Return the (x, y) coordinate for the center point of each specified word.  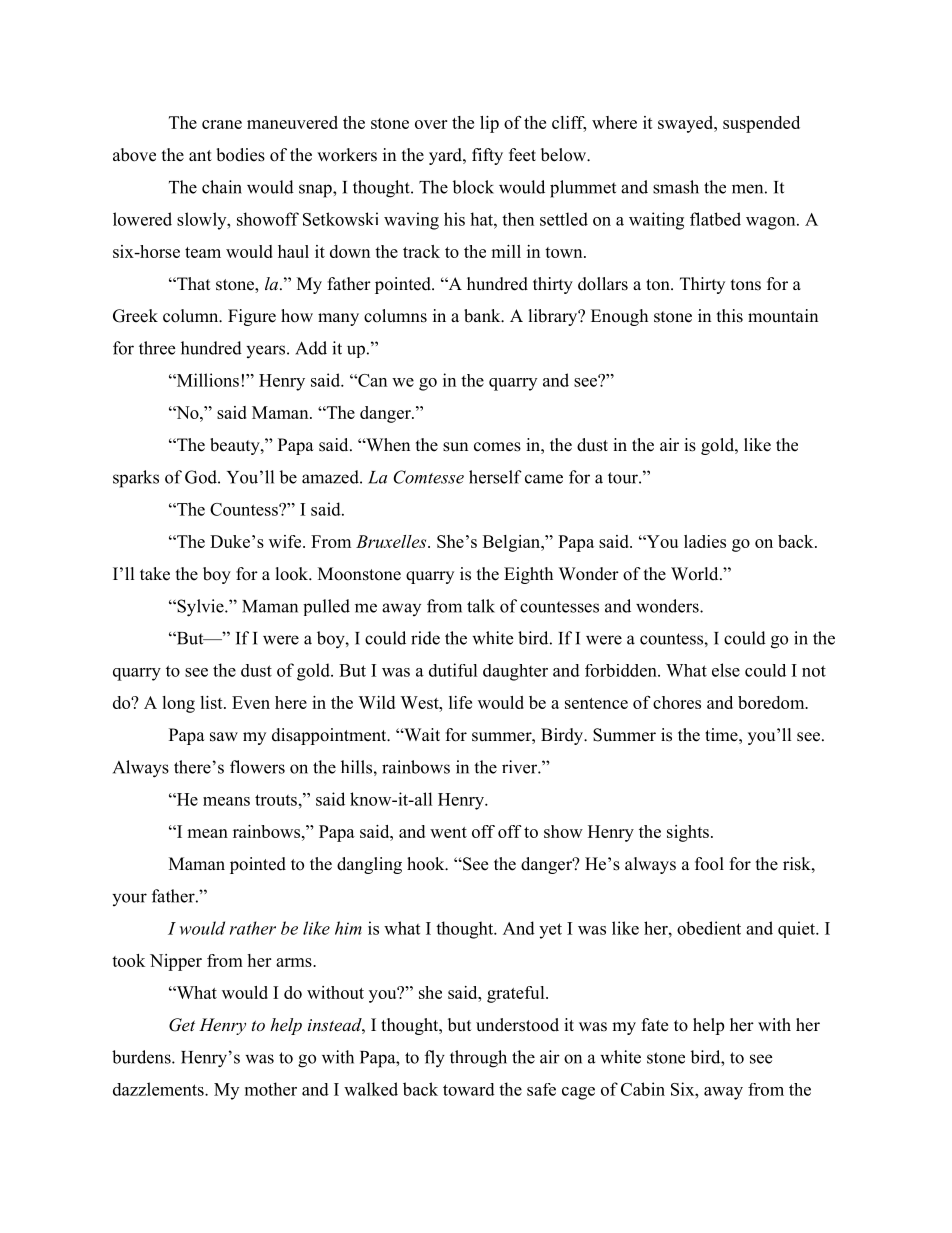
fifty (487, 156)
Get (182, 1025)
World (696, 574)
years (265, 351)
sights (688, 833)
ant (200, 155)
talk (481, 606)
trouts (276, 800)
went (448, 832)
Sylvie (200, 608)
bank (483, 316)
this (730, 316)
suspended (761, 124)
